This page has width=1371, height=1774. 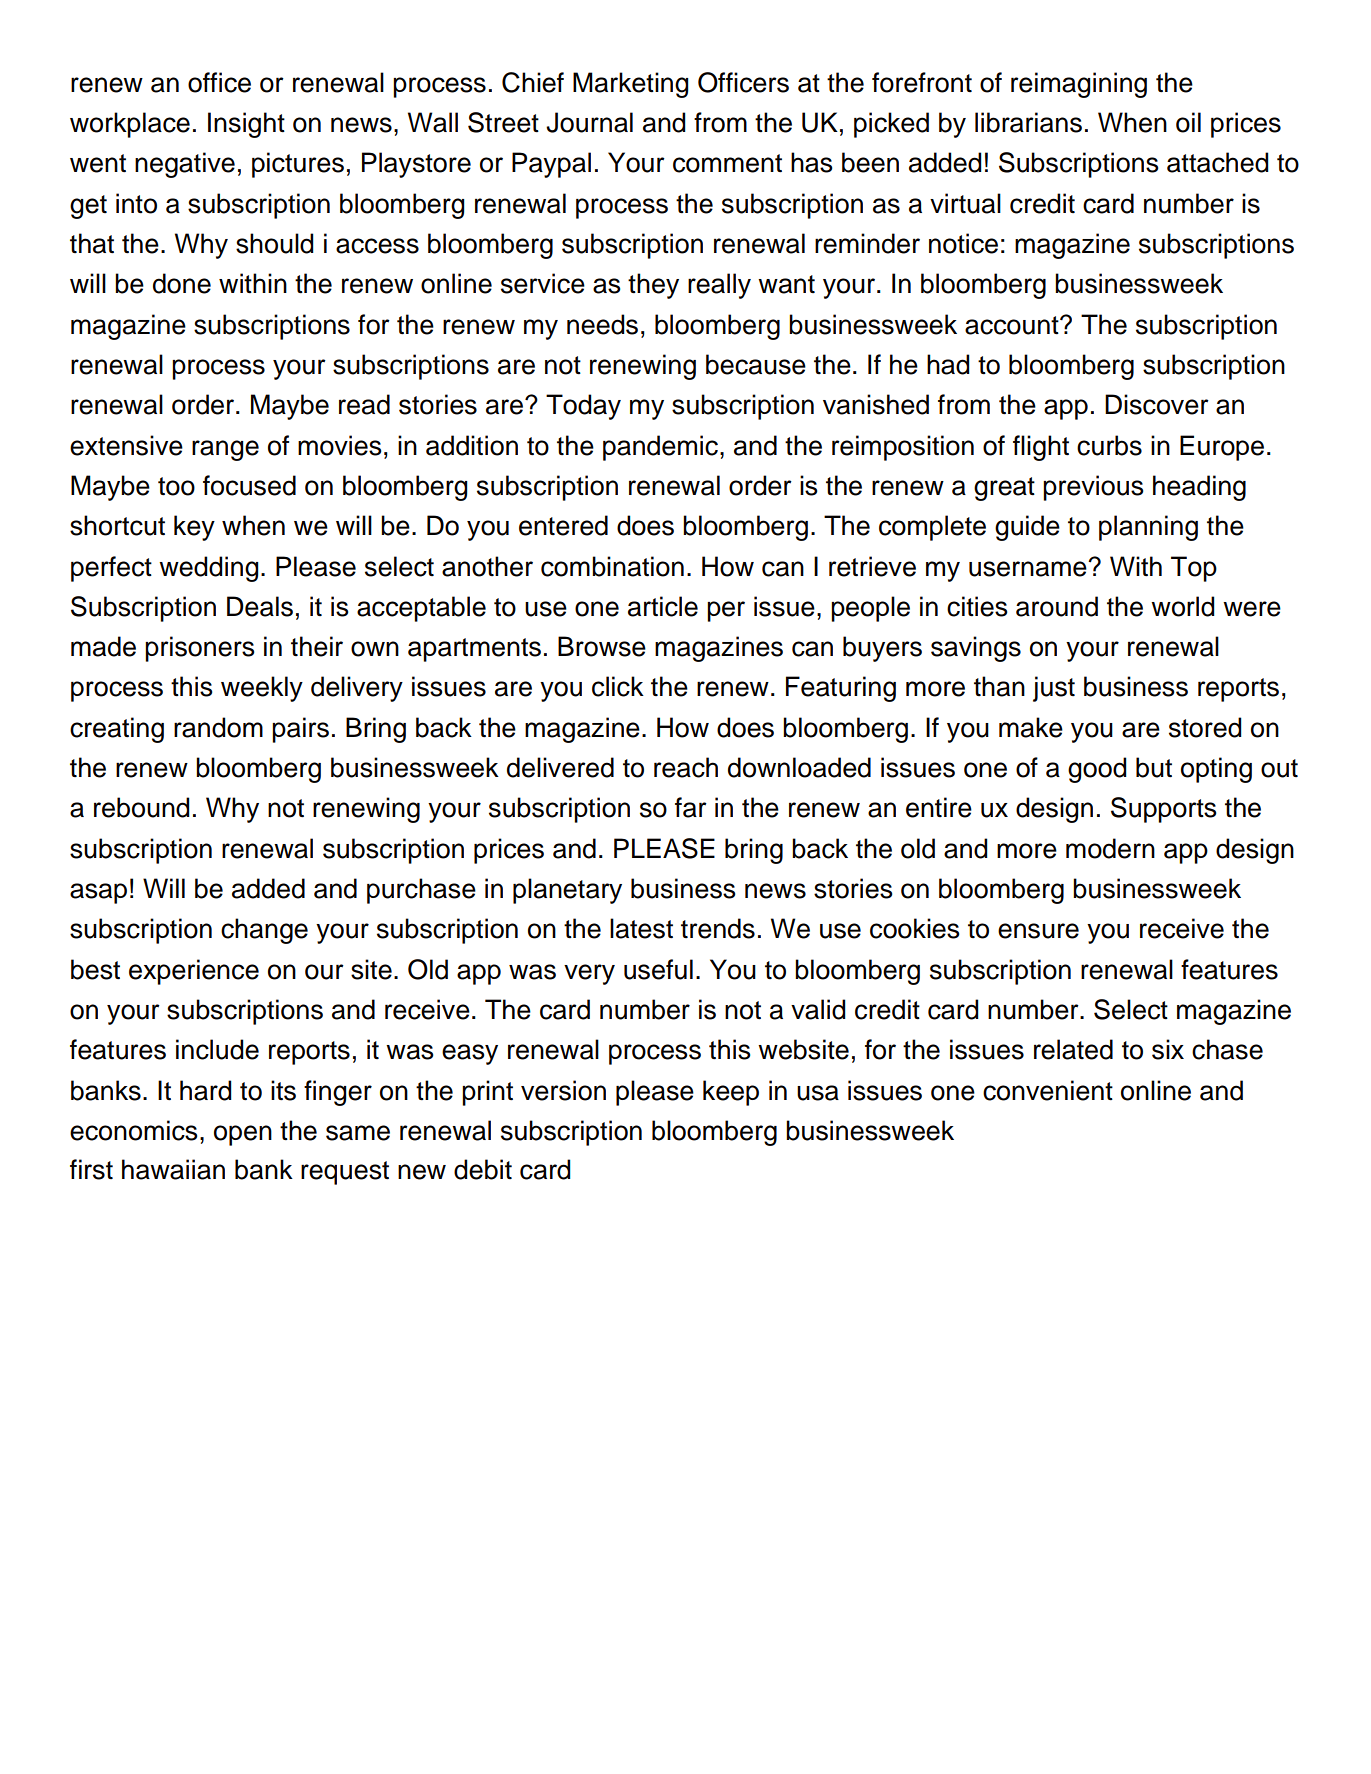 What do you see at coordinates (1183, 606) in the page?
I see `world` at bounding box center [1183, 606].
